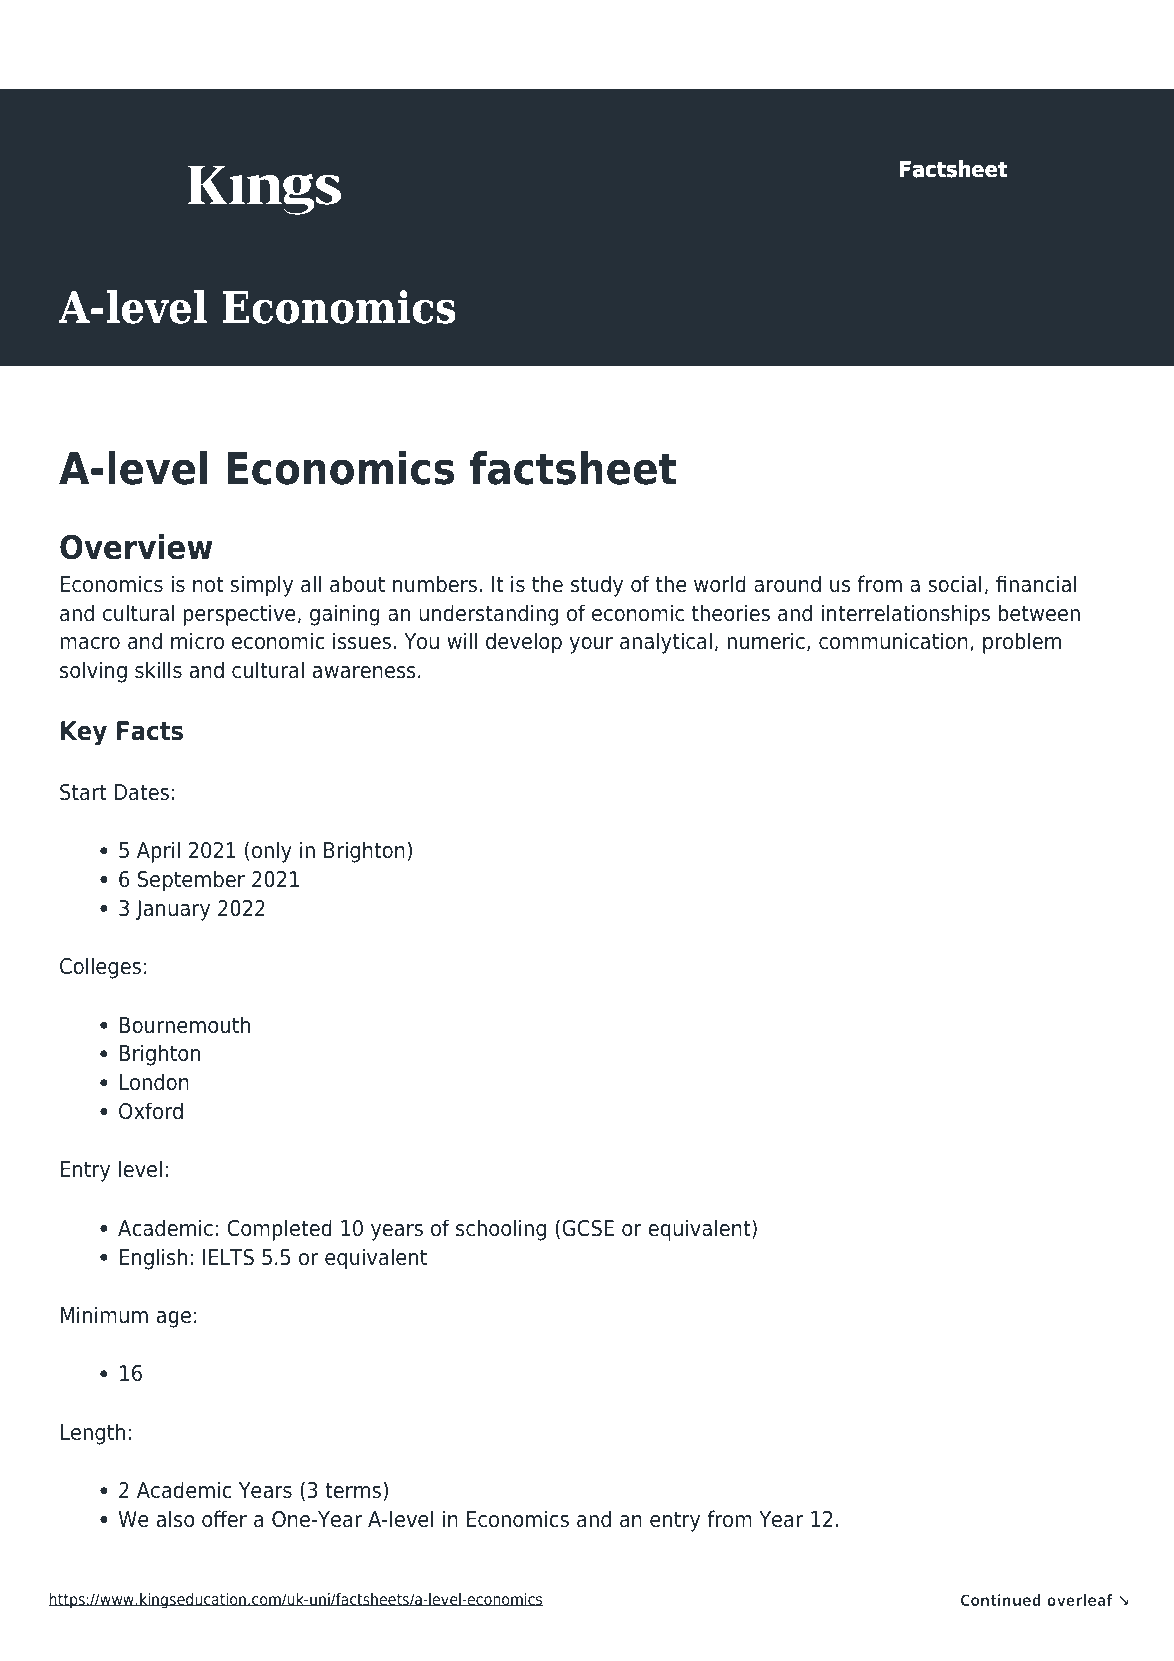 The width and height of the image is (1174, 1661). What do you see at coordinates (354, 1491) in the image?
I see `terms` at bounding box center [354, 1491].
